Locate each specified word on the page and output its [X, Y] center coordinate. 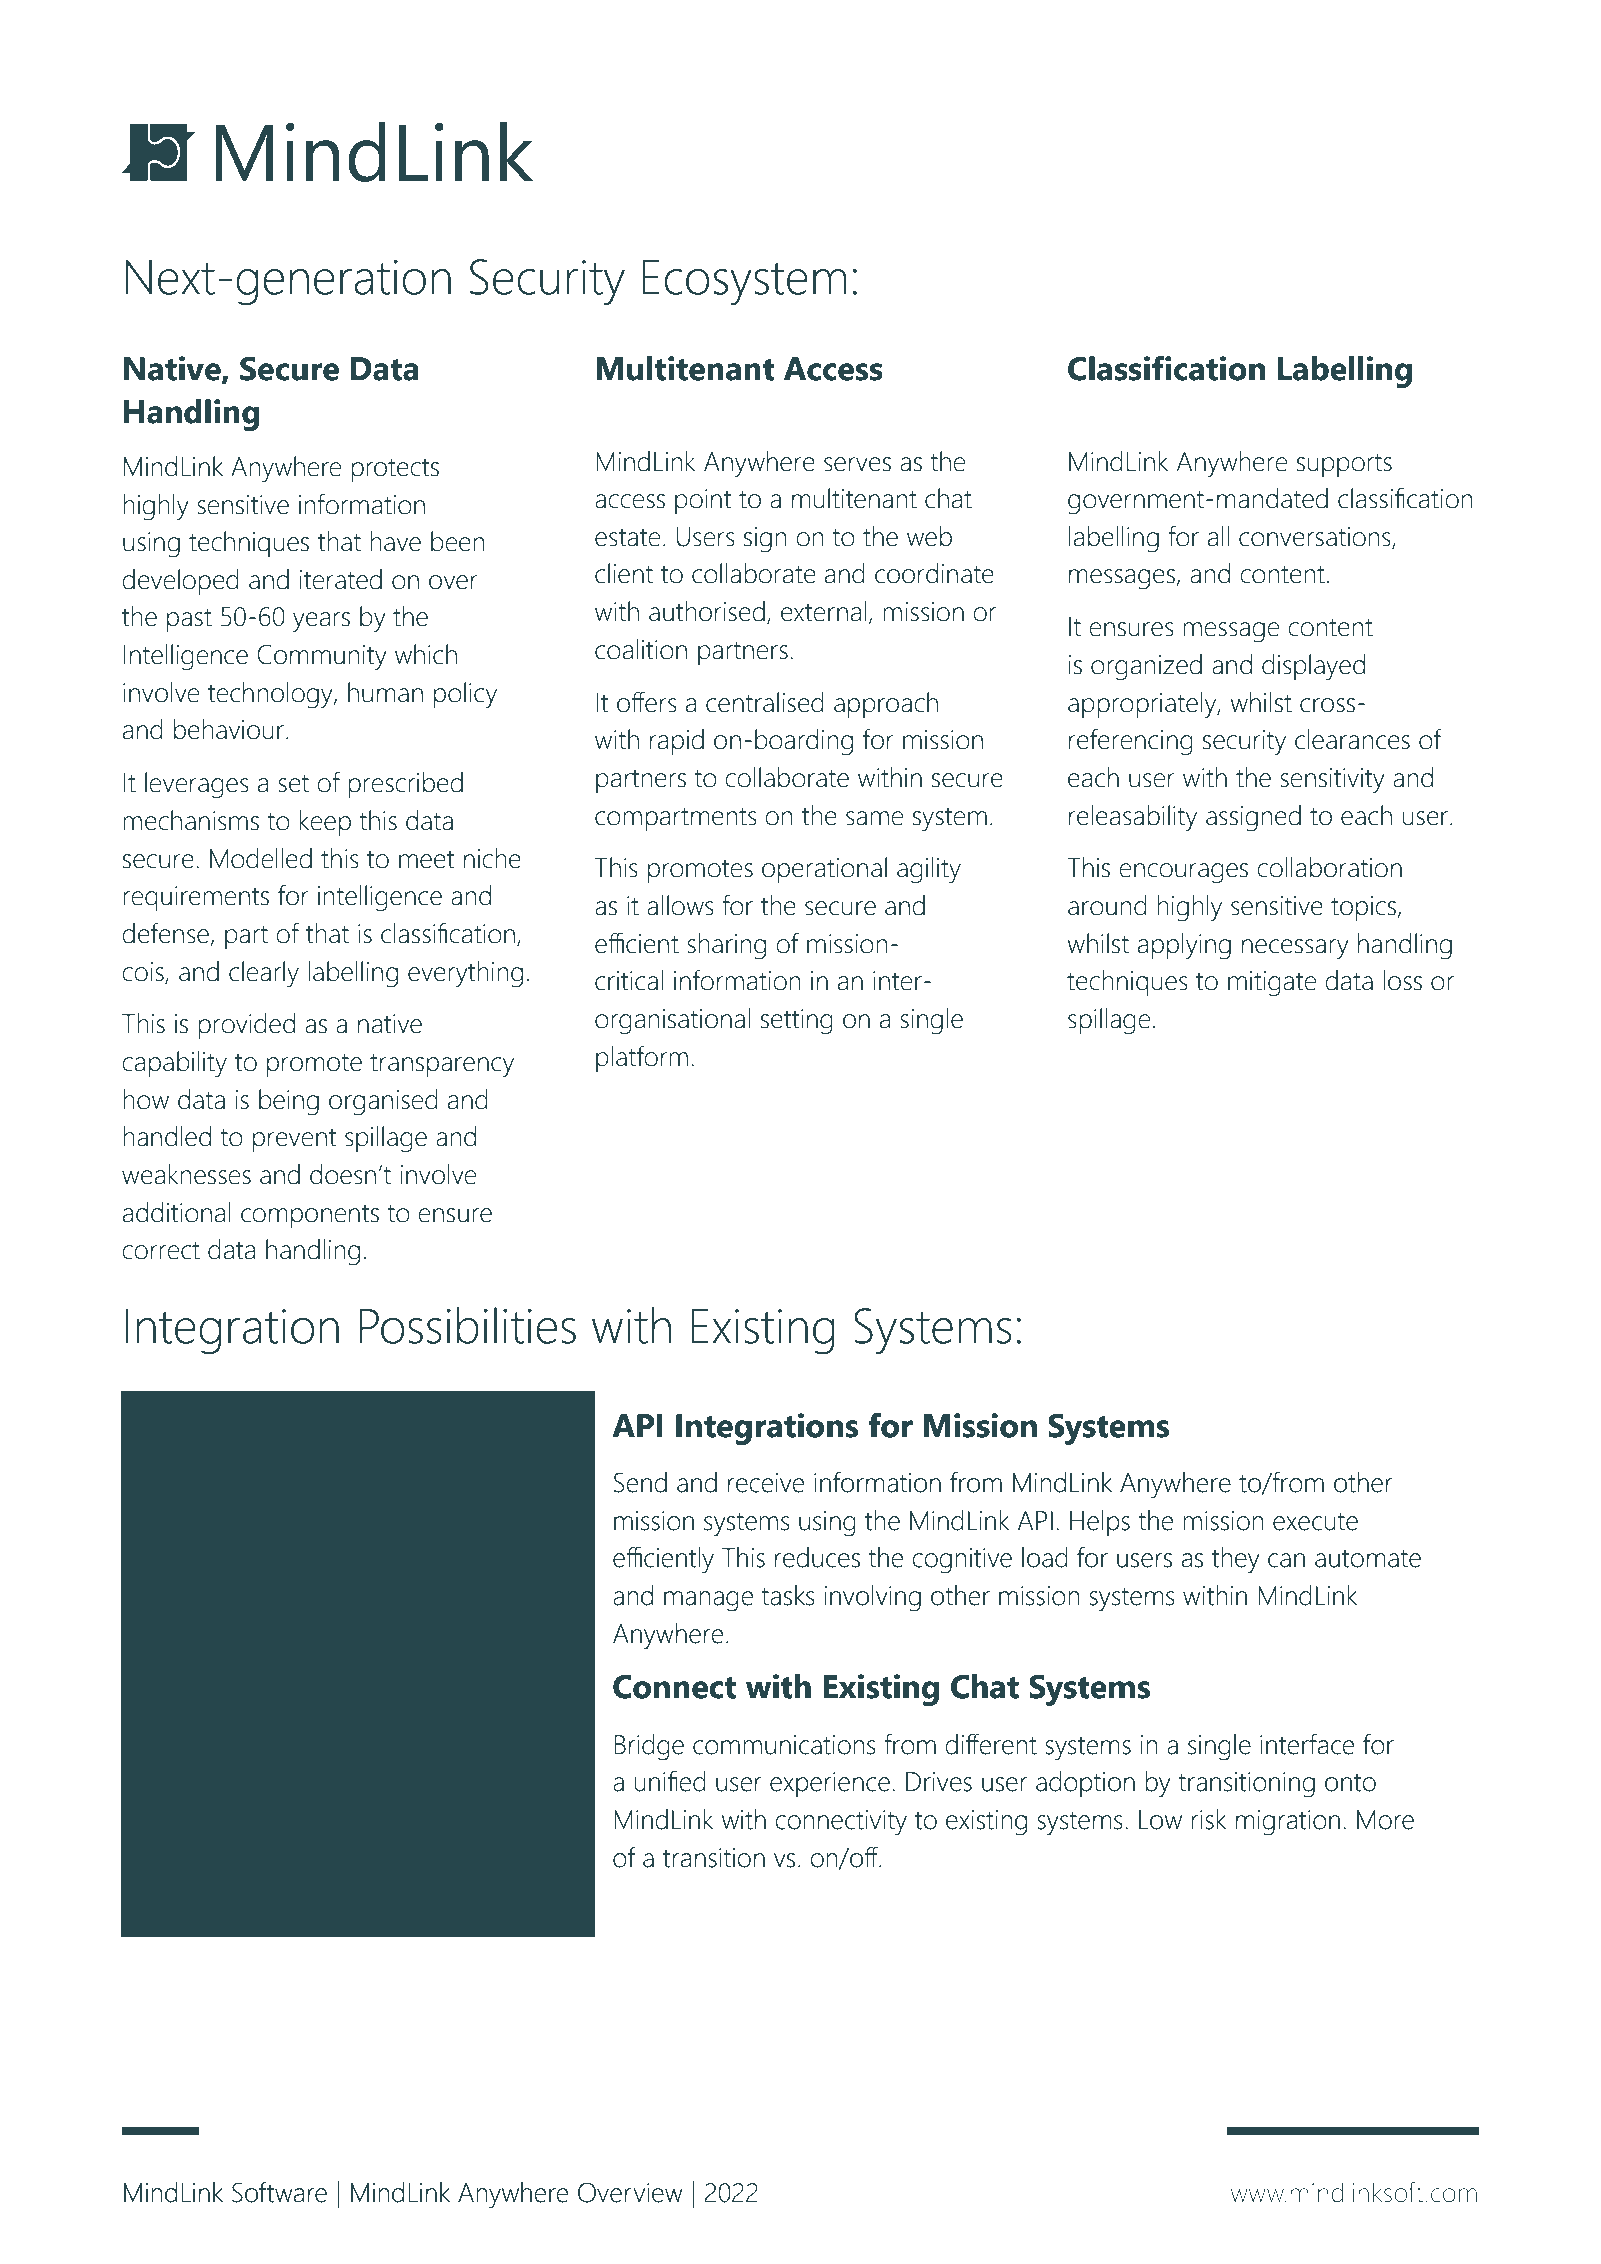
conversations [1316, 538]
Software [279, 2192]
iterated [340, 579]
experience [830, 1785]
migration [1288, 1823]
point [703, 502]
